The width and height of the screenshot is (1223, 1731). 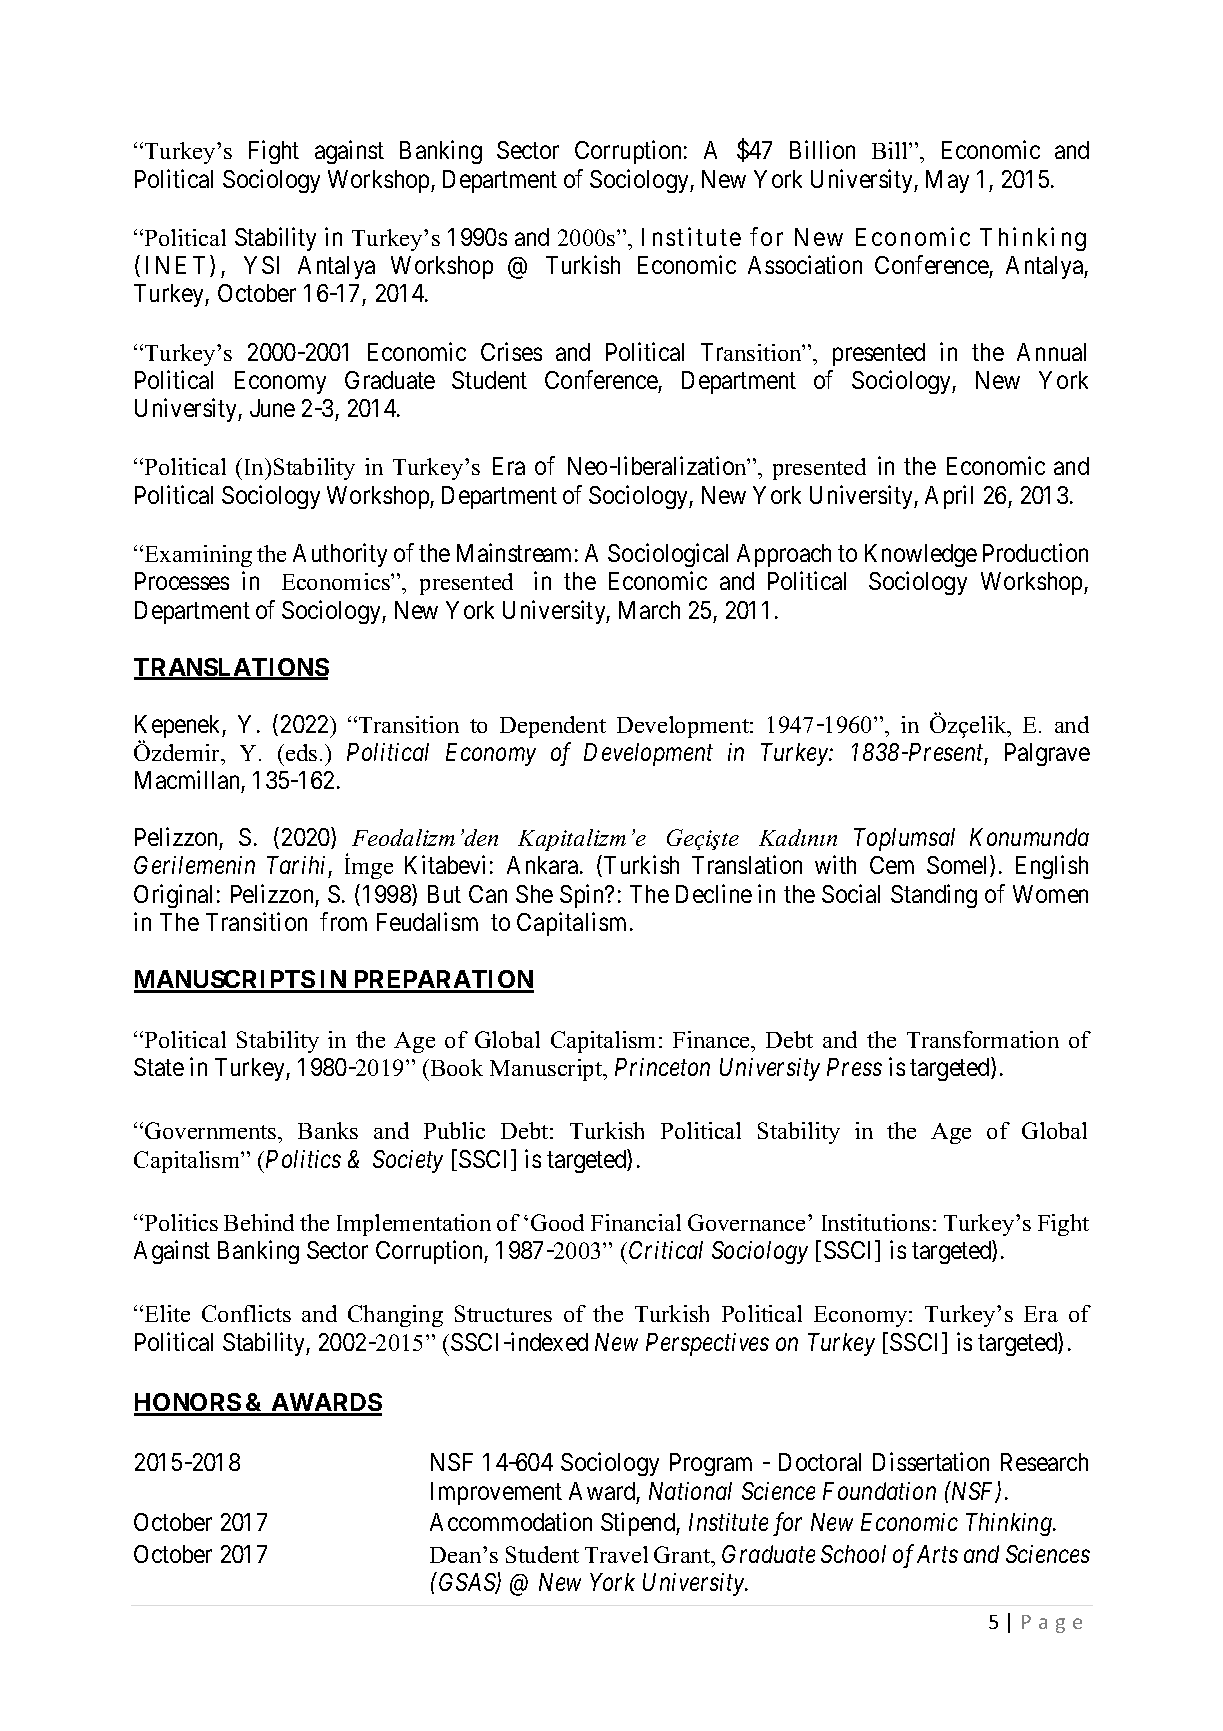 I want to click on Crises, so click(x=511, y=351).
